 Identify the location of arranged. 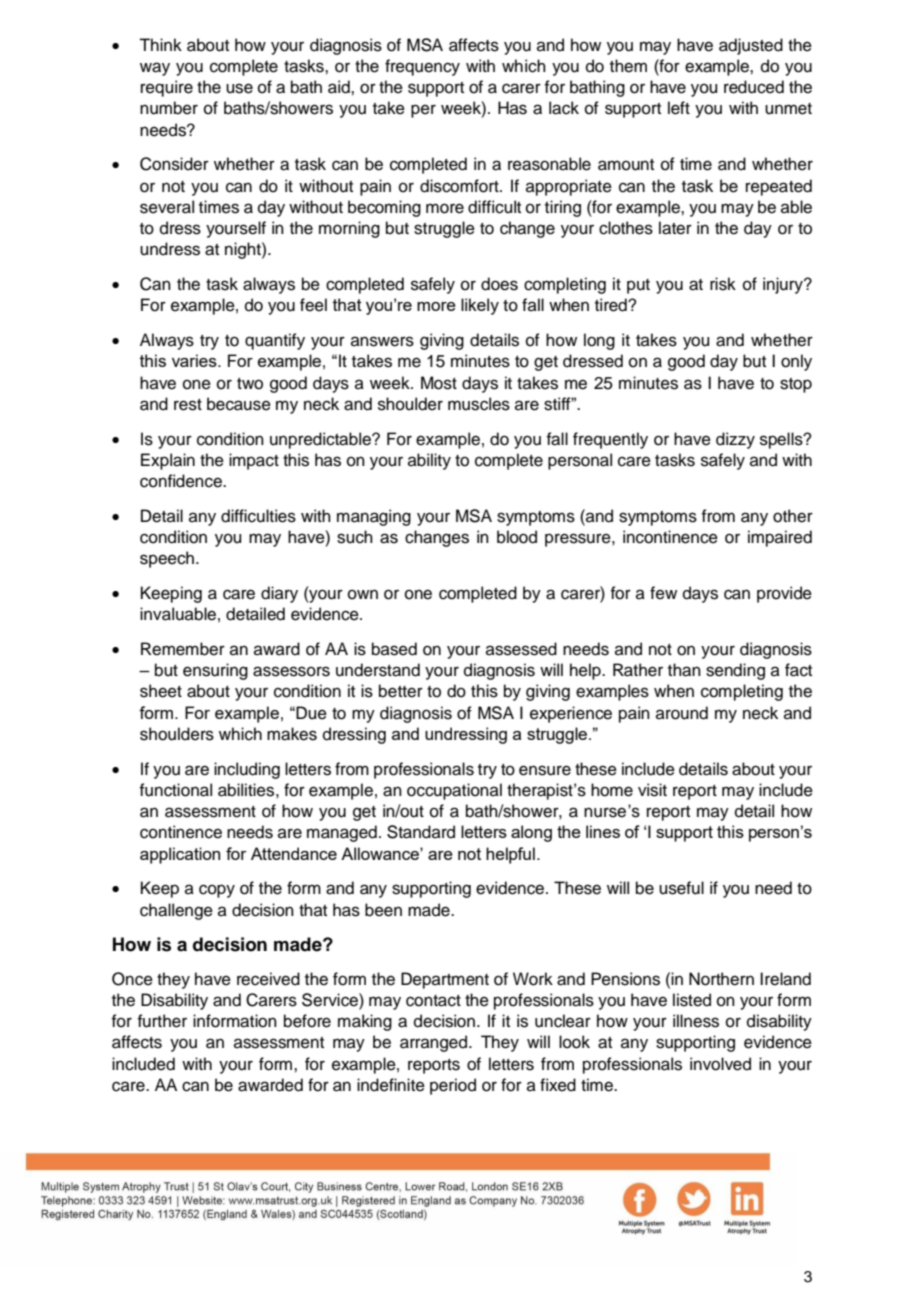
(433, 1043).
